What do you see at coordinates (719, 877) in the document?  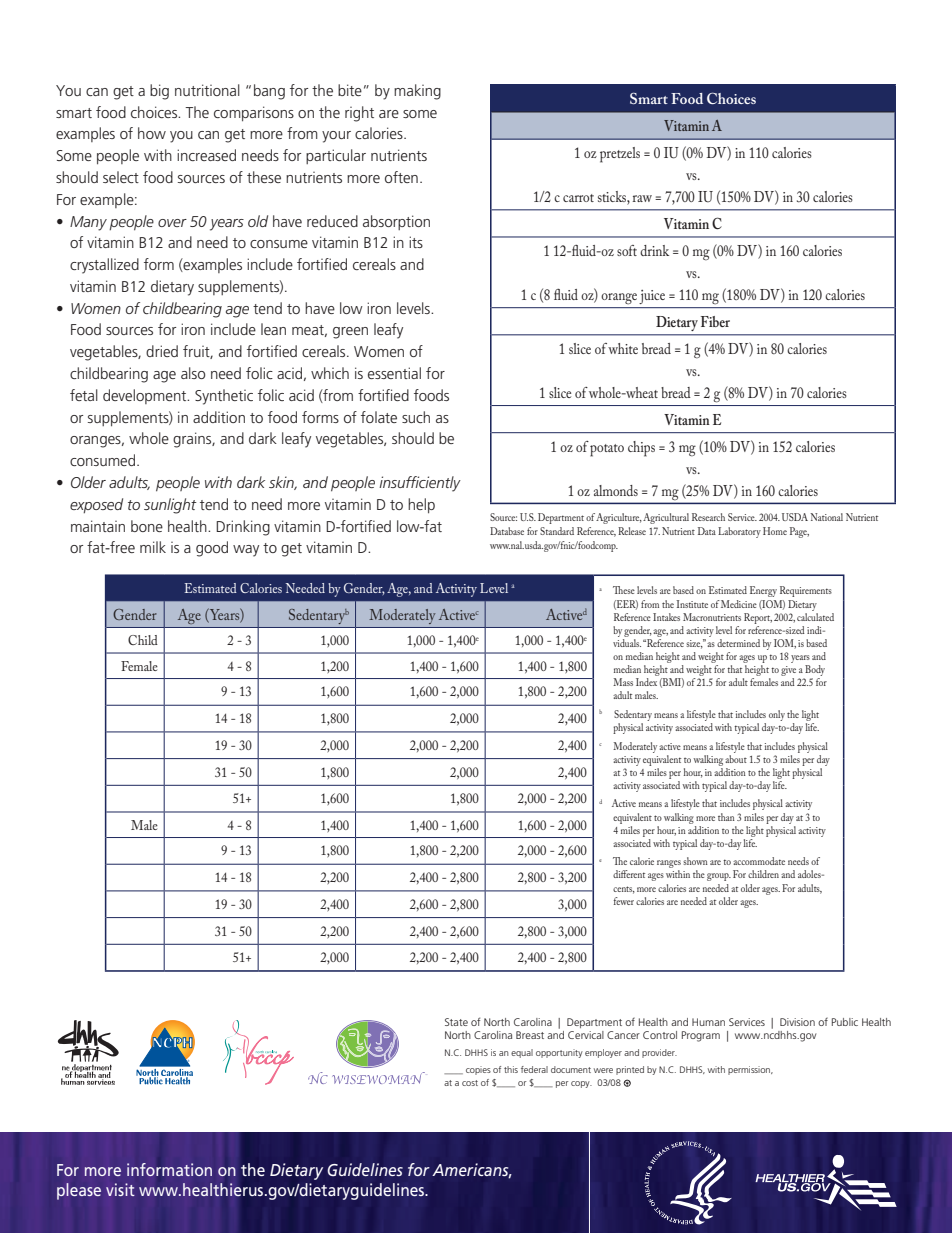 I see `group` at bounding box center [719, 877].
